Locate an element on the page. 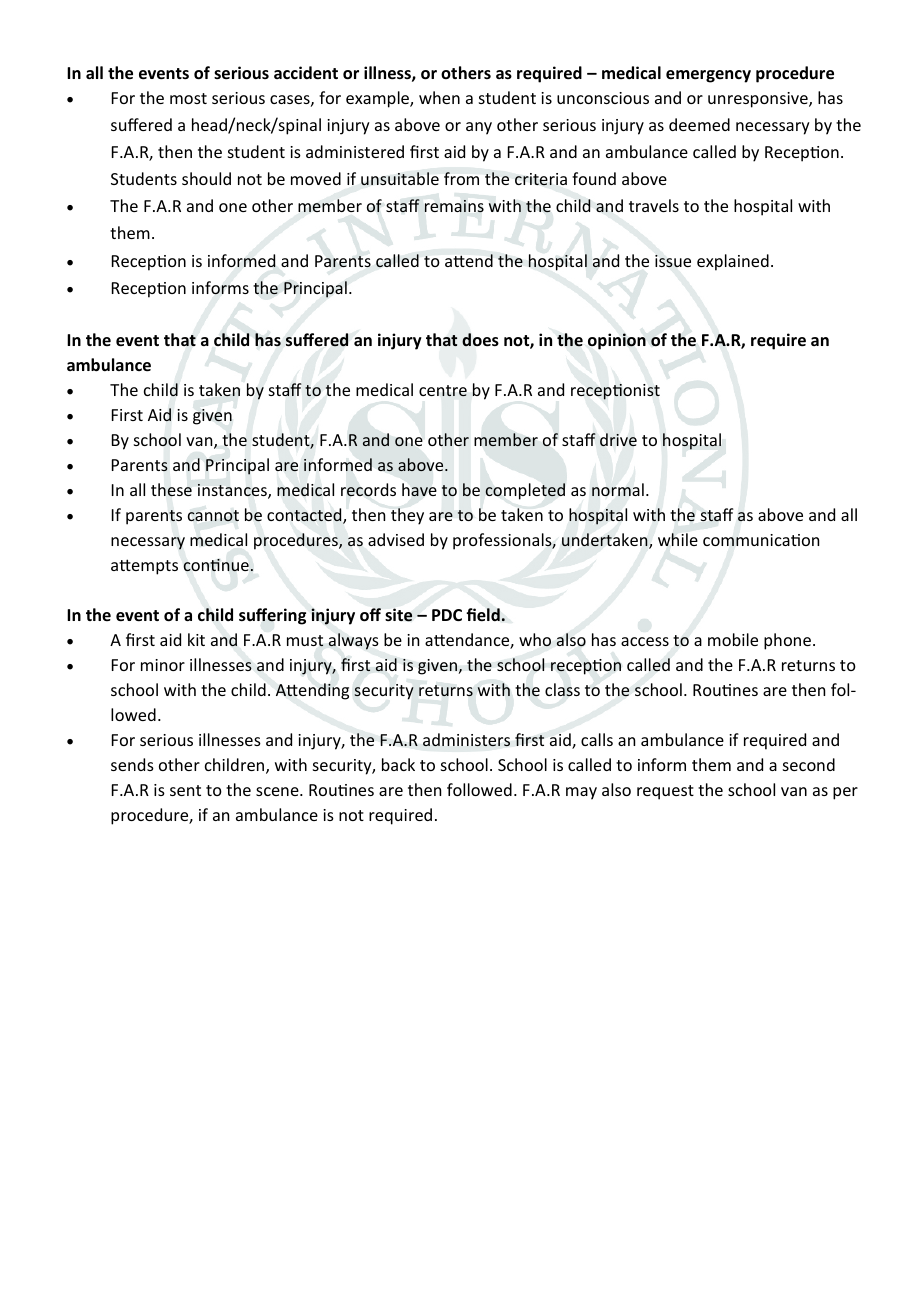 The image size is (924, 1308). drive is located at coordinates (618, 439).
